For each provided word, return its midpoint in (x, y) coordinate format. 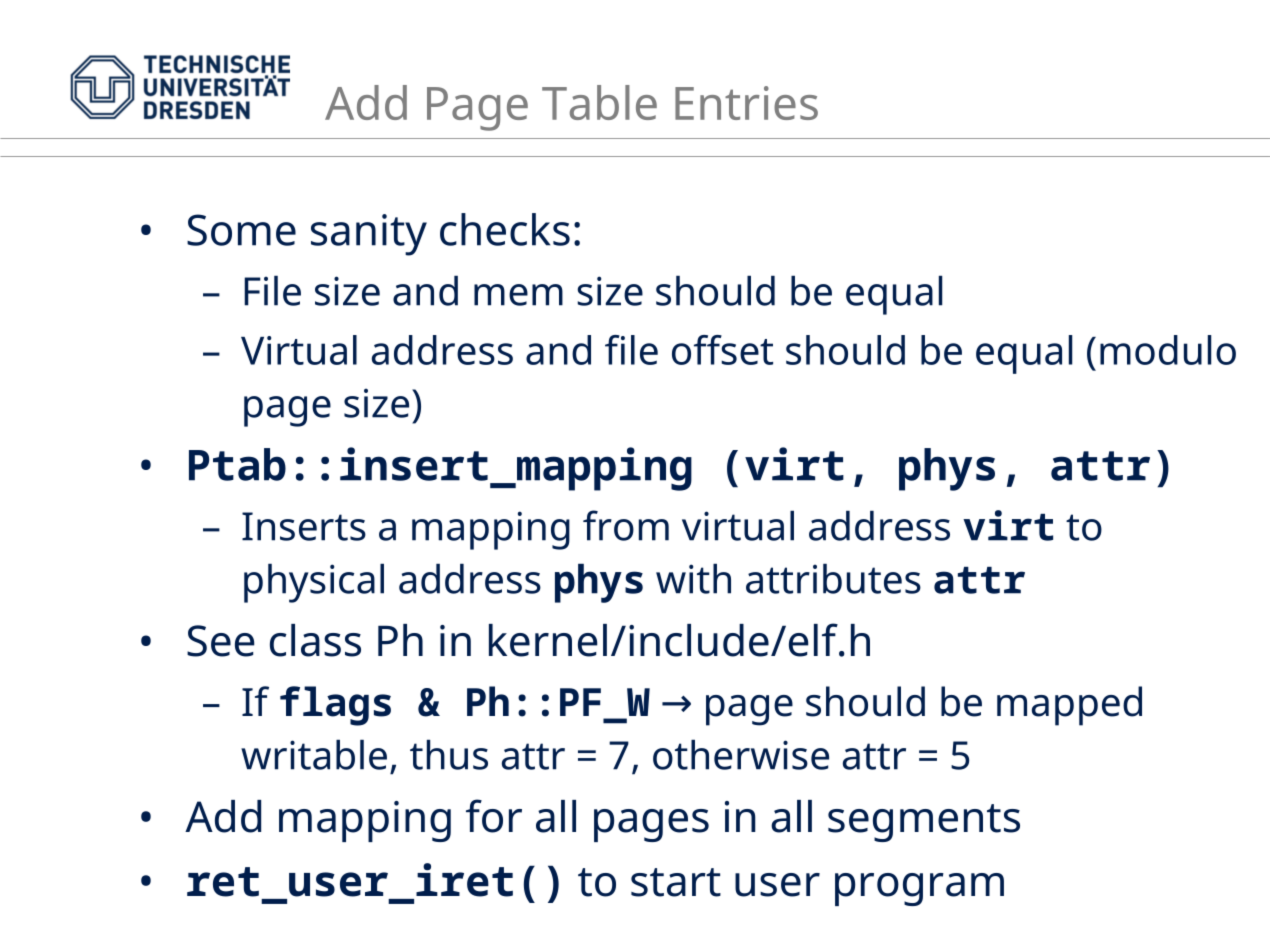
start (676, 882)
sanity (369, 235)
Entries (746, 103)
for (494, 816)
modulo (1168, 350)
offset (722, 350)
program (919, 889)
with (693, 578)
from (626, 525)
